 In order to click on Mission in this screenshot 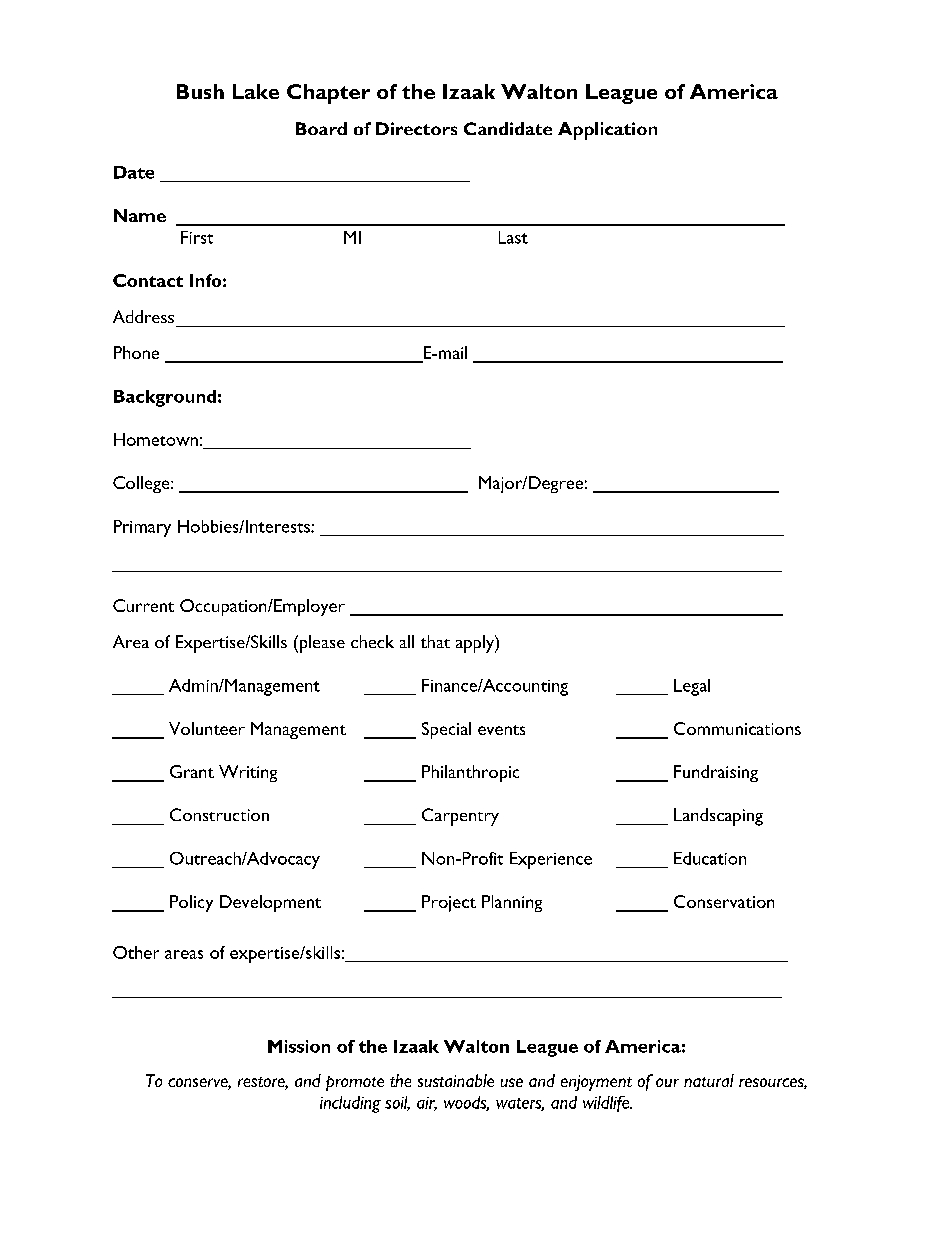, I will do `click(299, 1046)`.
